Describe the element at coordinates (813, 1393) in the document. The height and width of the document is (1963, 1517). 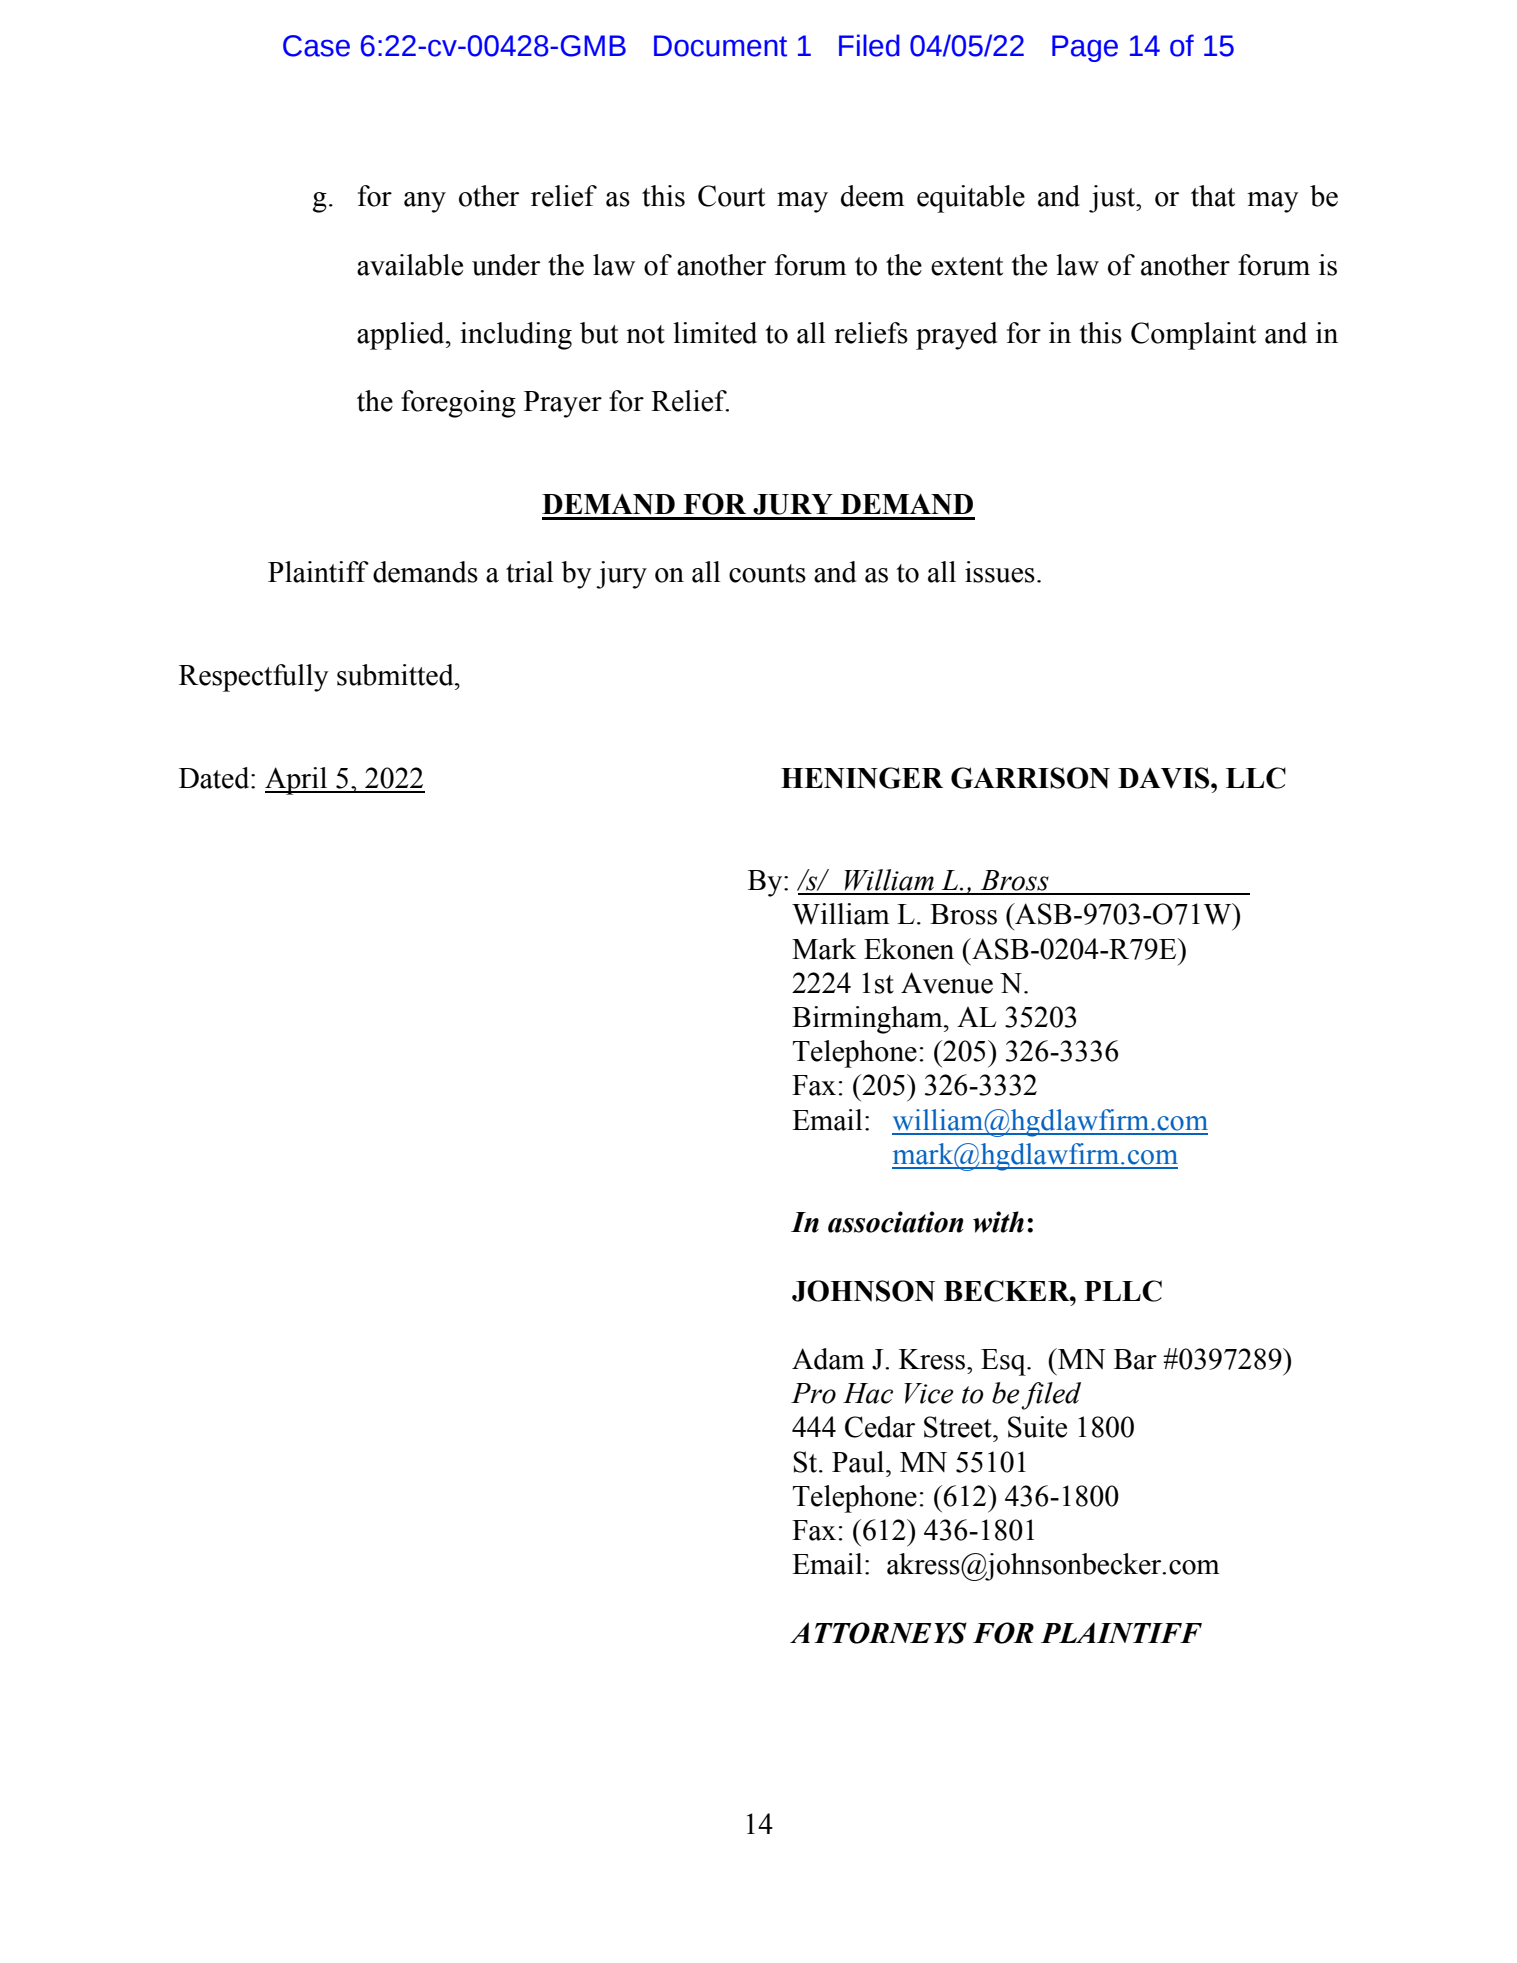
I see `Pro` at that location.
